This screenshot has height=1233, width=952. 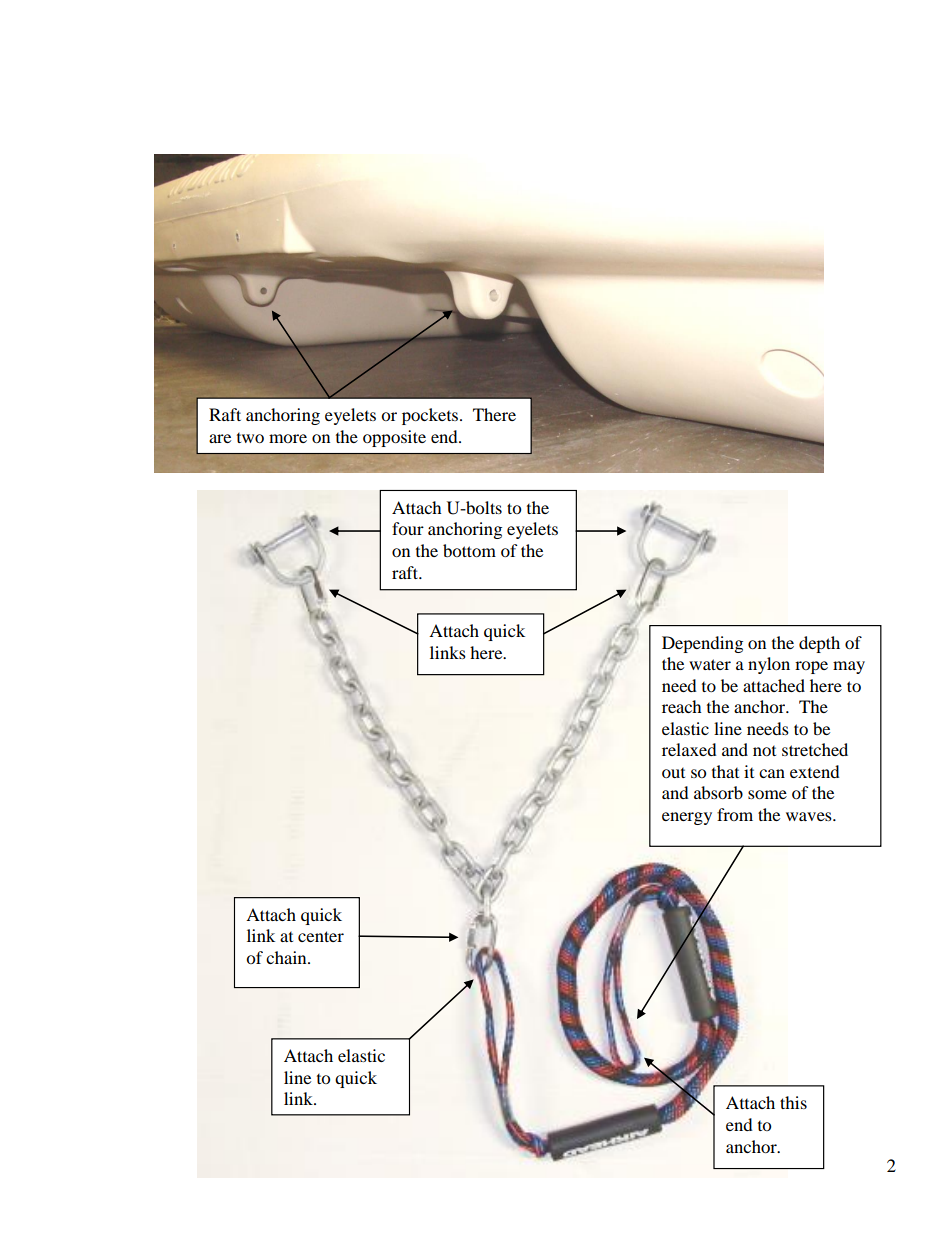 I want to click on waves, so click(x=810, y=816).
